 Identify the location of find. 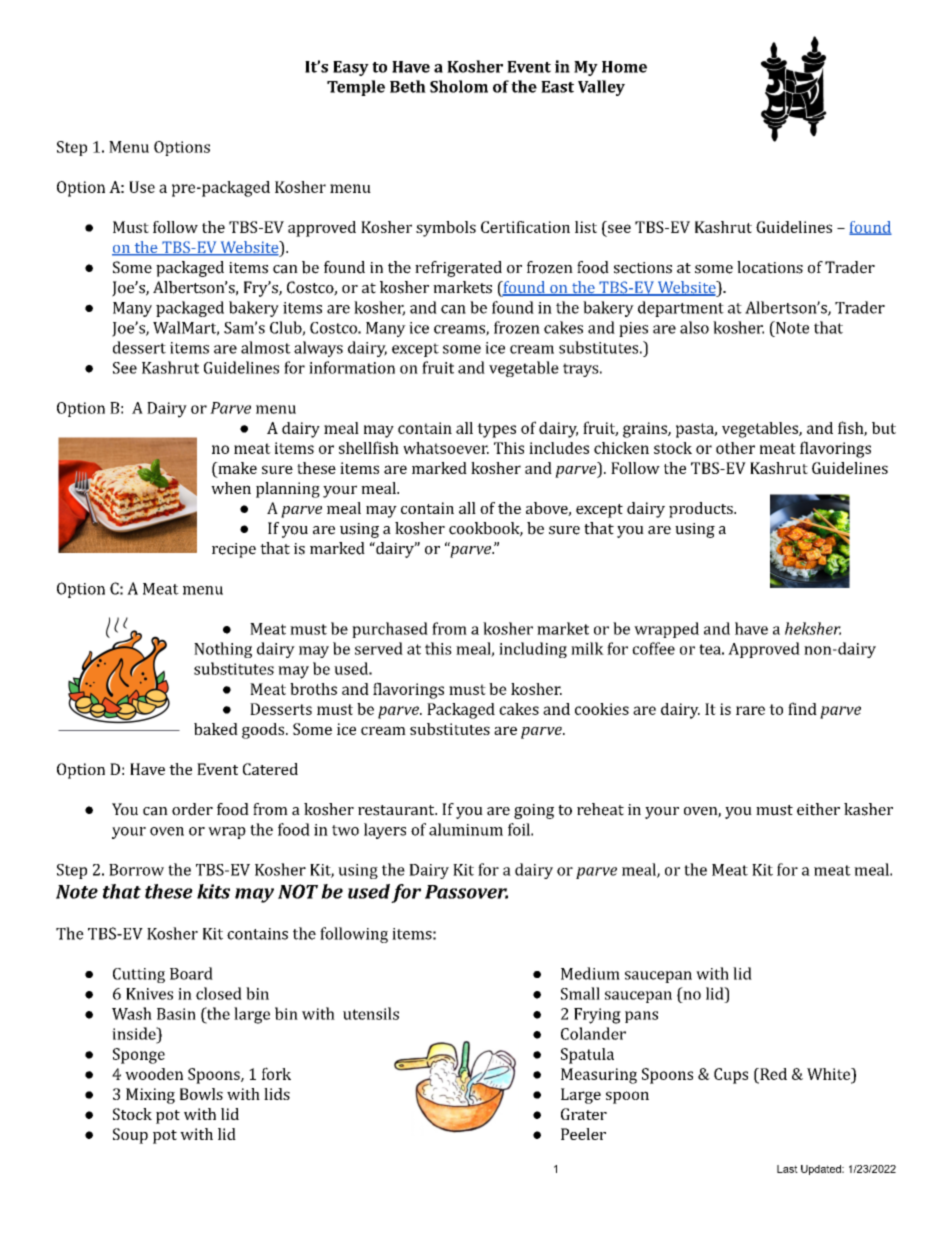
(802, 708).
